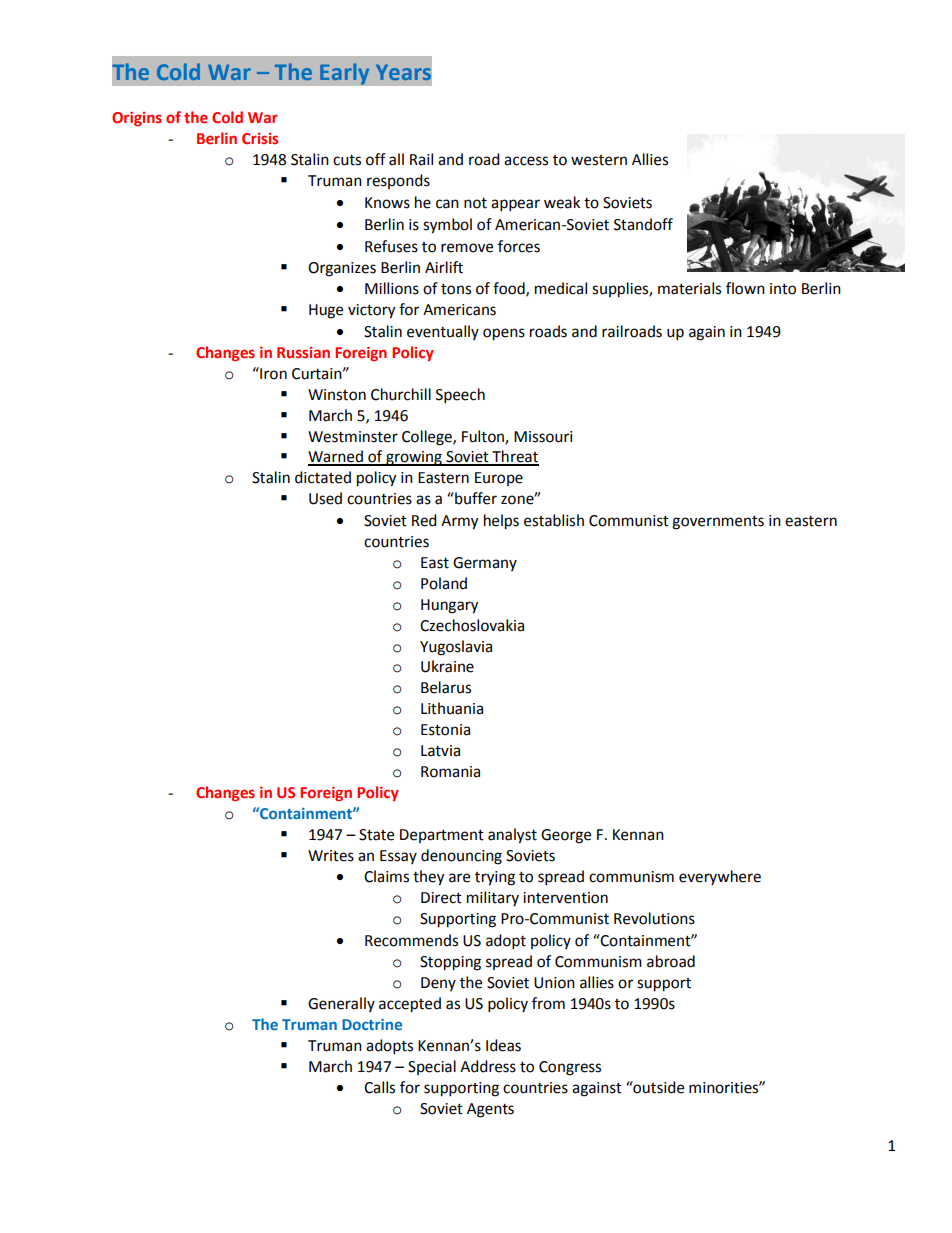  What do you see at coordinates (444, 583) in the screenshot?
I see `Poland` at bounding box center [444, 583].
